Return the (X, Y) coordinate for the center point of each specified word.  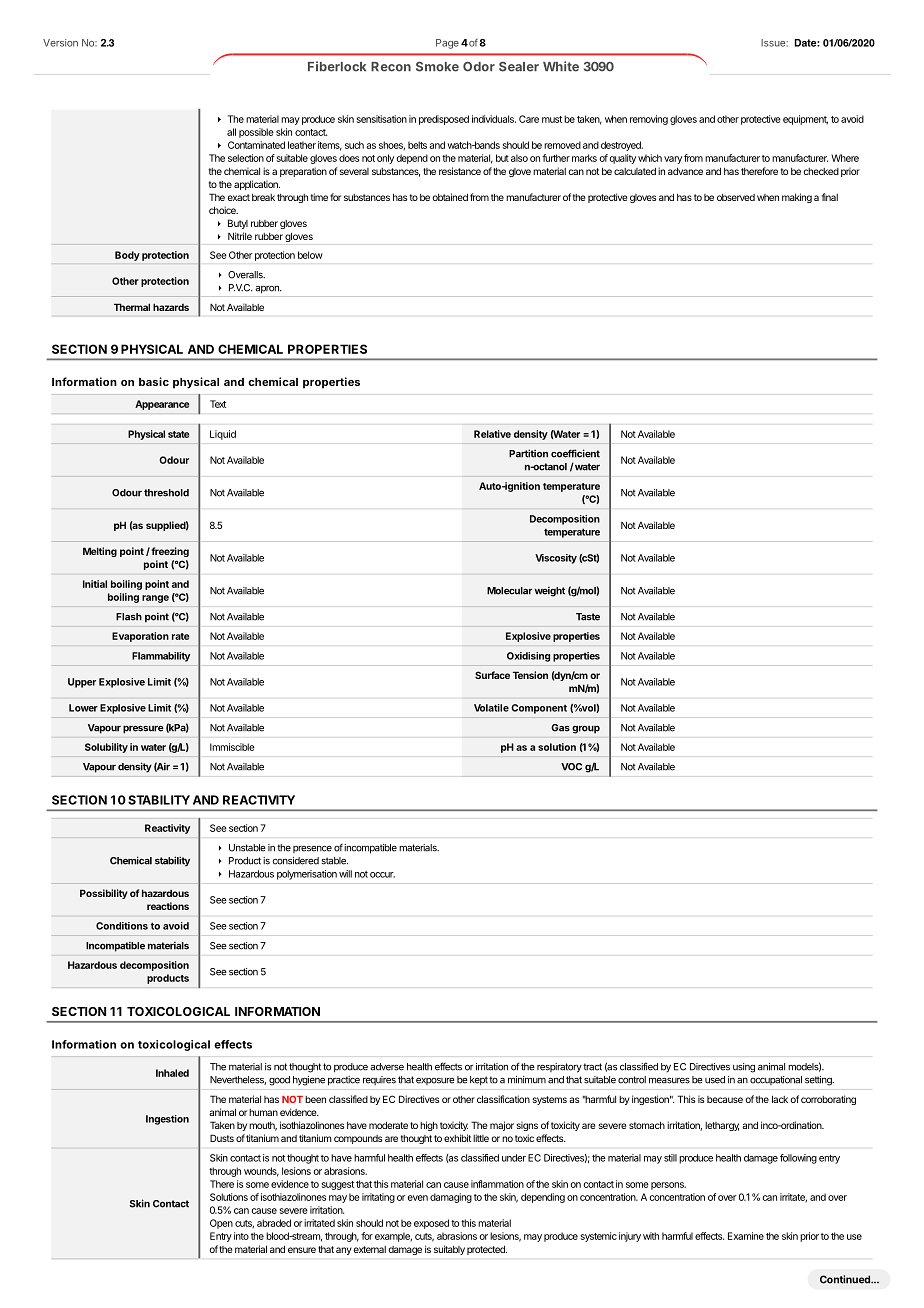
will (345, 874)
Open (221, 1224)
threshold (166, 493)
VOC (571, 767)
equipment (805, 120)
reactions (168, 906)
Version (60, 43)
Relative (492, 434)
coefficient (575, 453)
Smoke (437, 66)
